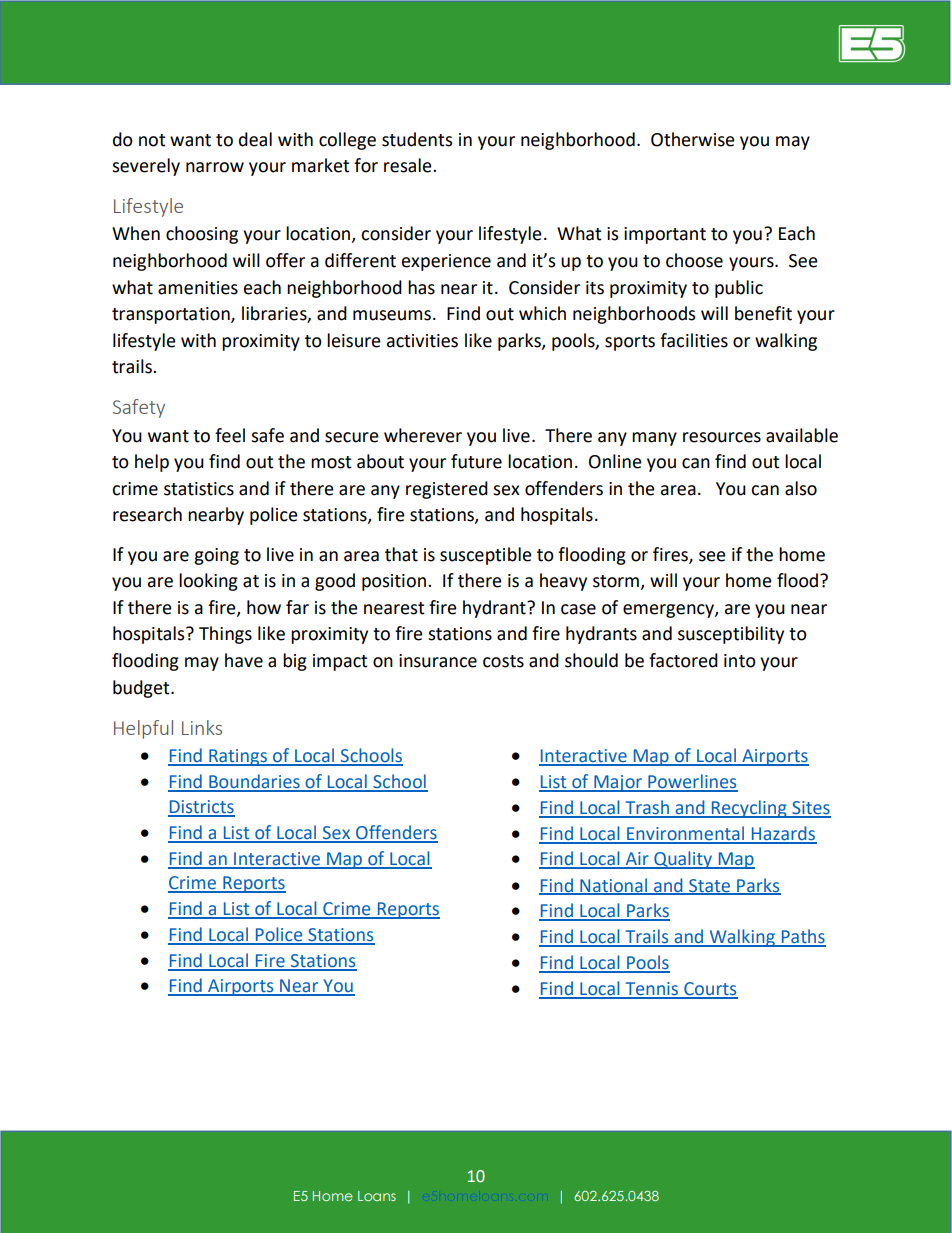 The width and height of the screenshot is (952, 1233). I want to click on costs, so click(503, 661).
